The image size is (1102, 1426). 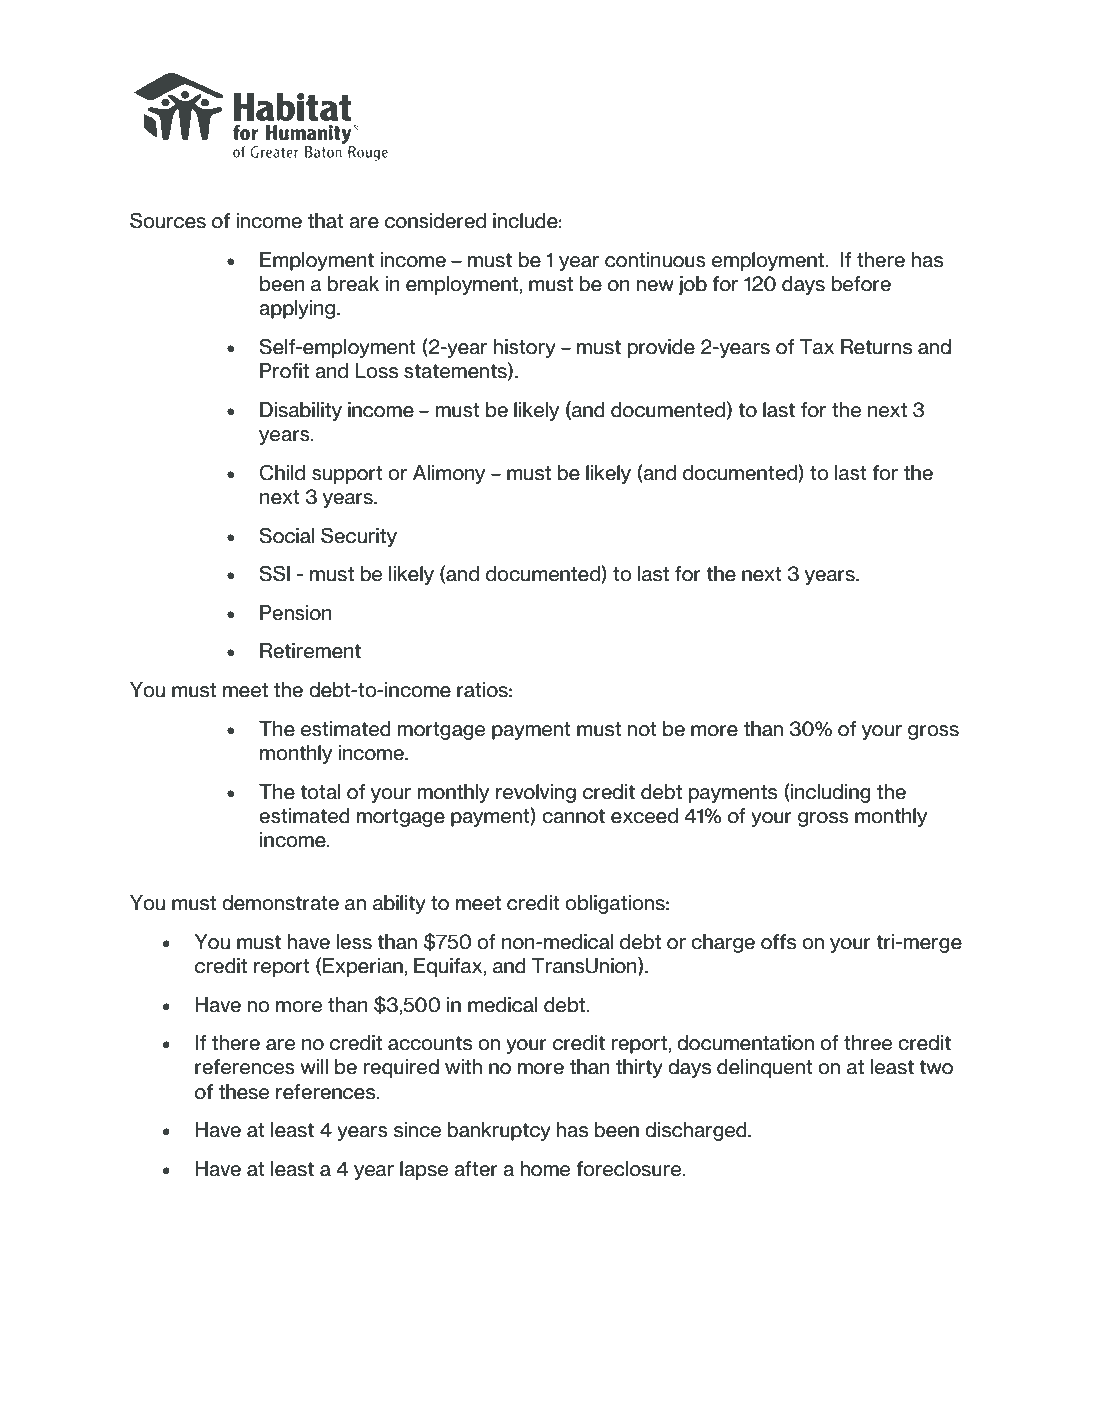 What do you see at coordinates (449, 474) in the screenshot?
I see `Alimony` at bounding box center [449, 474].
